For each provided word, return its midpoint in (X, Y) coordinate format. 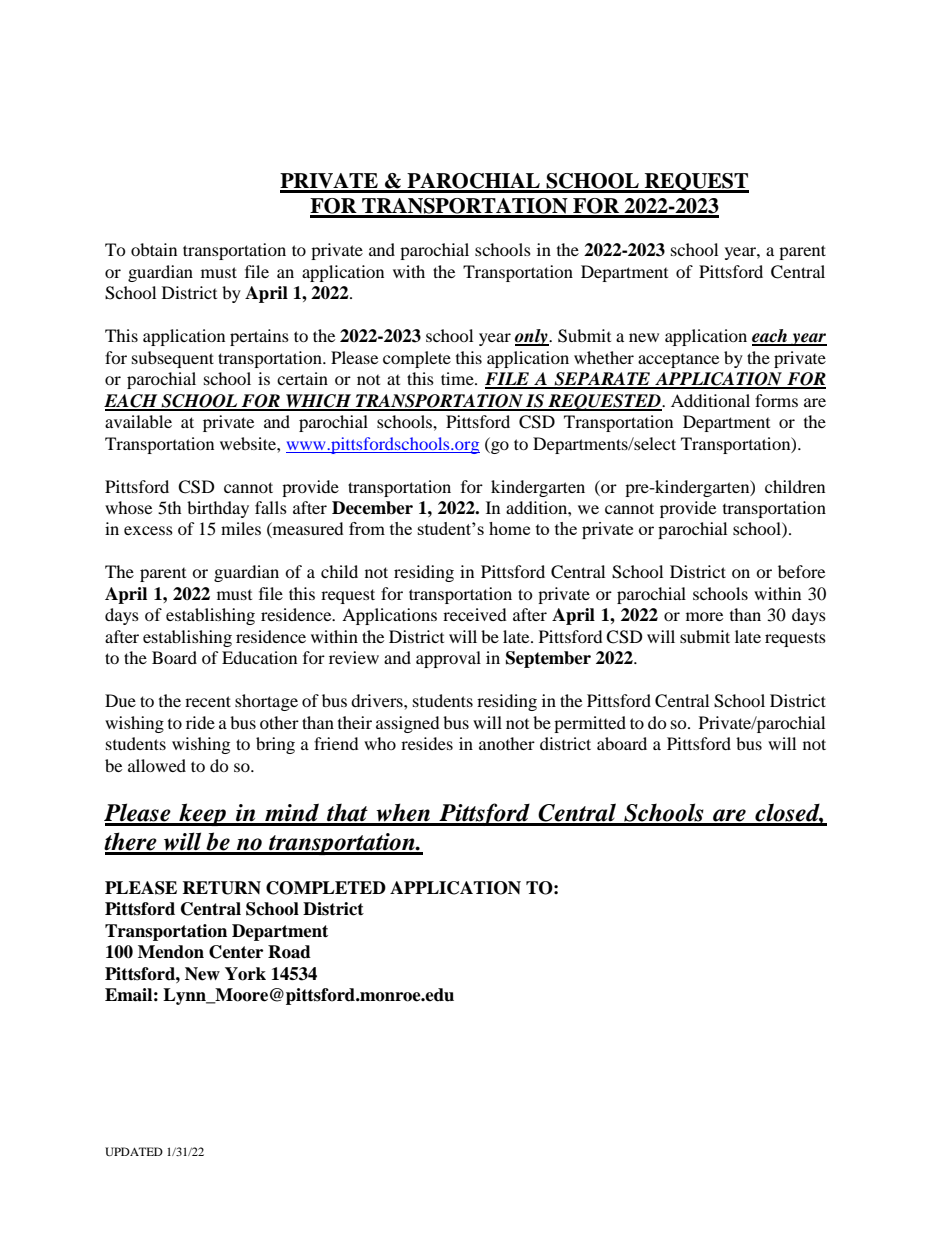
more (704, 616)
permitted (590, 724)
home (509, 528)
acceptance (678, 361)
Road (289, 952)
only (532, 337)
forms (776, 400)
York (245, 974)
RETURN (221, 888)
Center (236, 952)
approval (448, 659)
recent (208, 701)
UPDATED (134, 1151)
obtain (154, 249)
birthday (218, 509)
